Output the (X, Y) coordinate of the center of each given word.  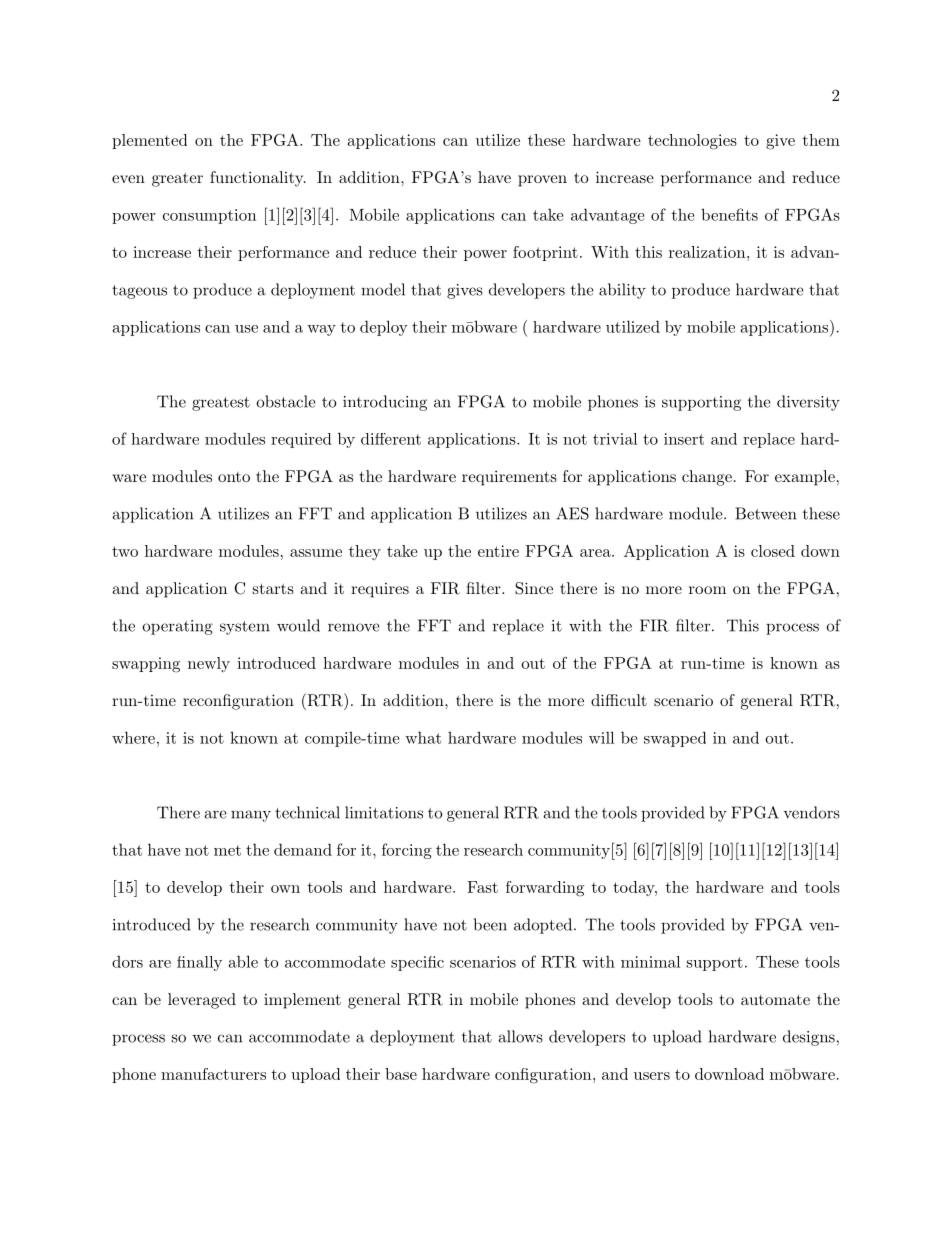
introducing (385, 403)
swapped (675, 739)
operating (177, 627)
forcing (407, 851)
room (707, 590)
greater (177, 179)
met (227, 850)
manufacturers (213, 1074)
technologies (692, 142)
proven (542, 181)
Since (534, 588)
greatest (221, 404)
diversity (808, 403)
